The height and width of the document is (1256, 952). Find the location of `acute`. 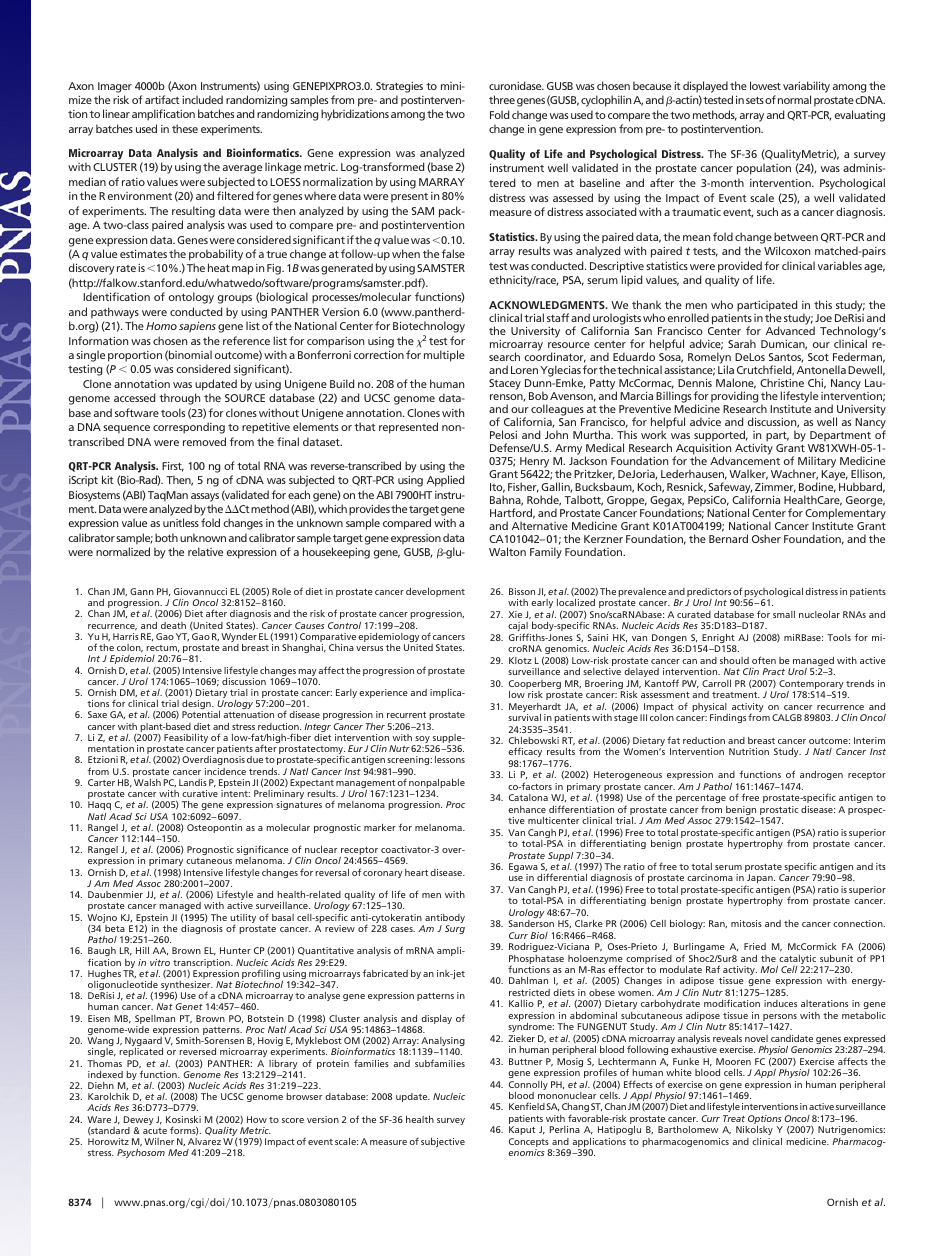

acute is located at coordinates (155, 1131).
